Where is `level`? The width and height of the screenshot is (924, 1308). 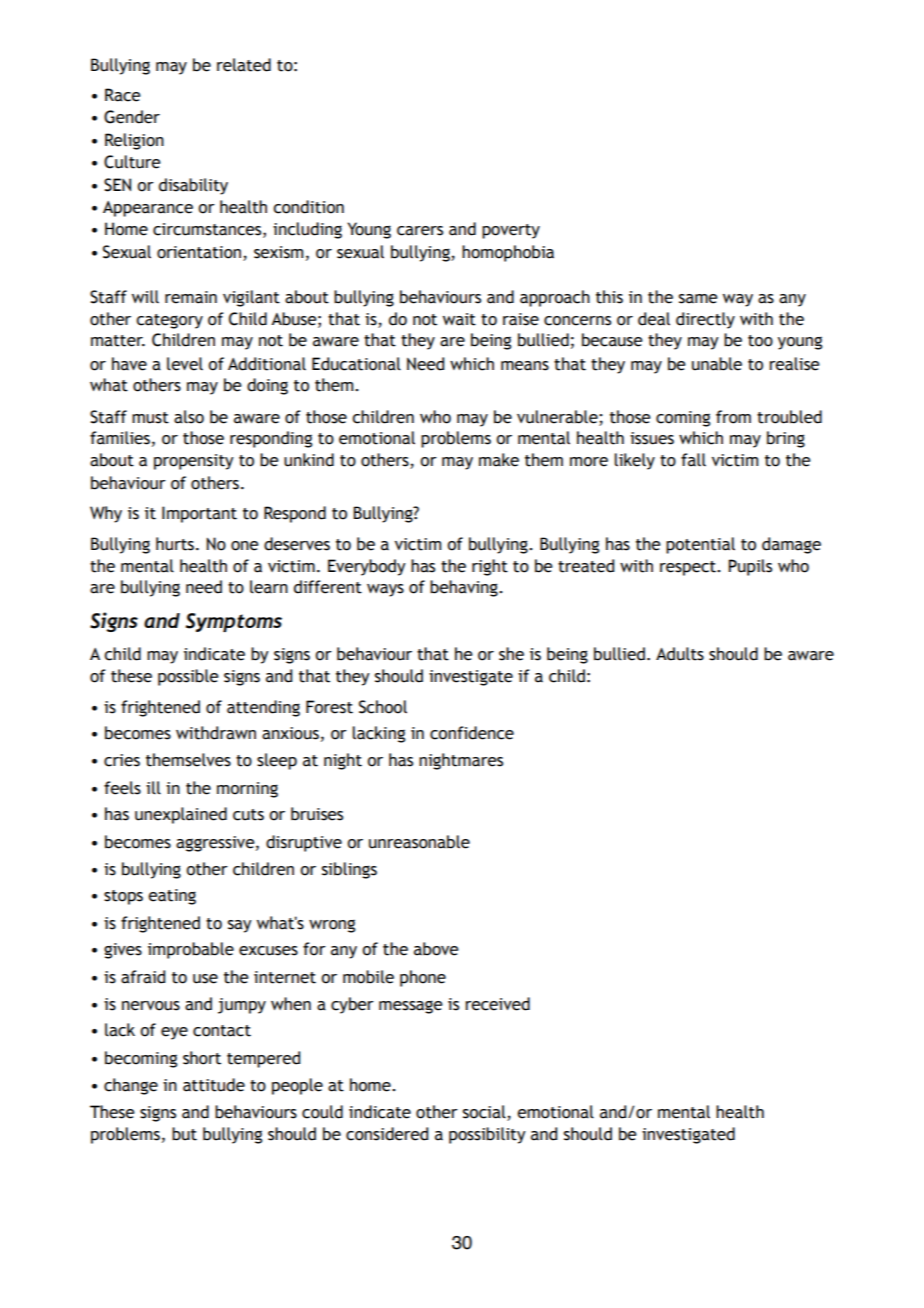
level is located at coordinates (185, 364).
